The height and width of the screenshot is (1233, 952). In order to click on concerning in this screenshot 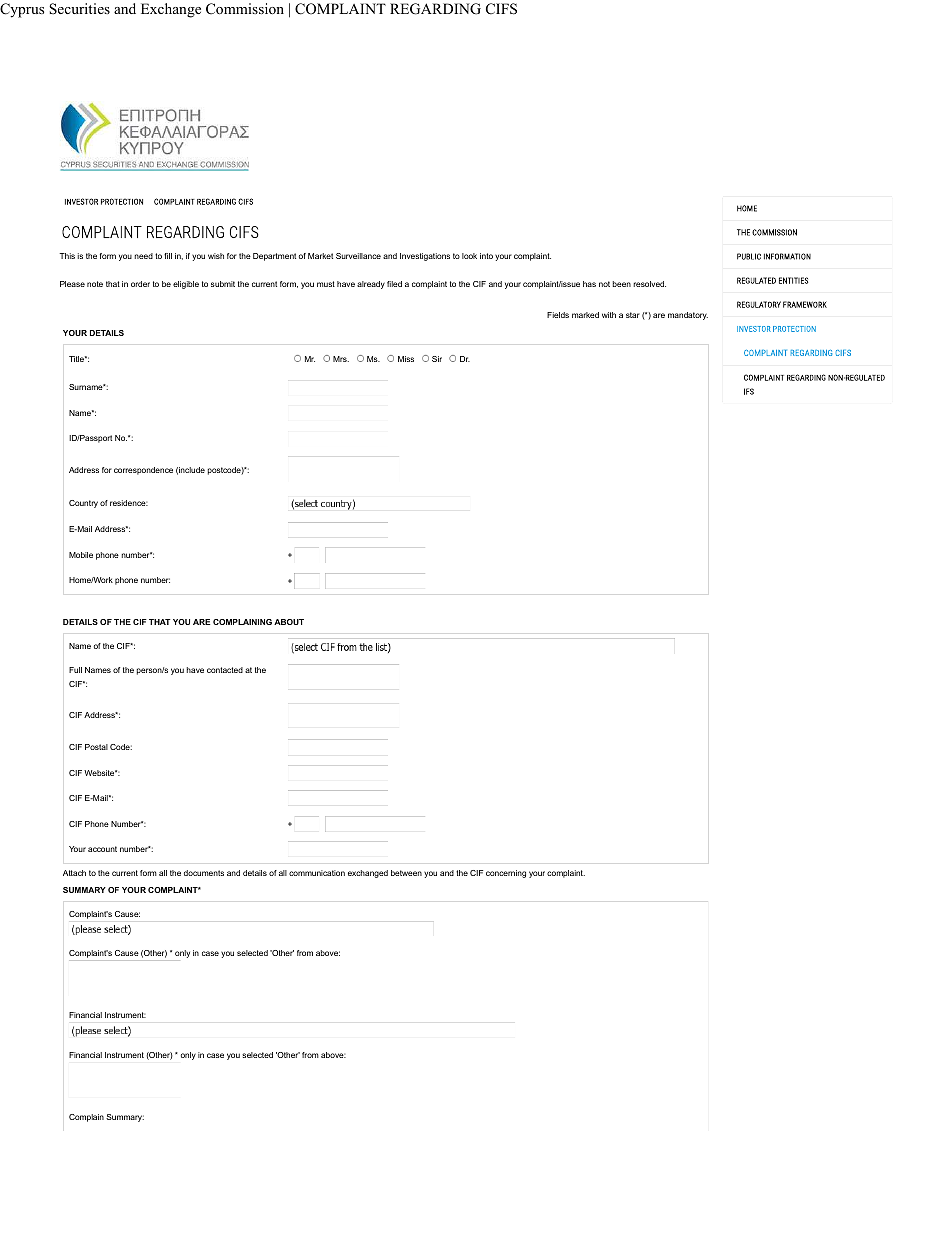, I will do `click(506, 874)`.
